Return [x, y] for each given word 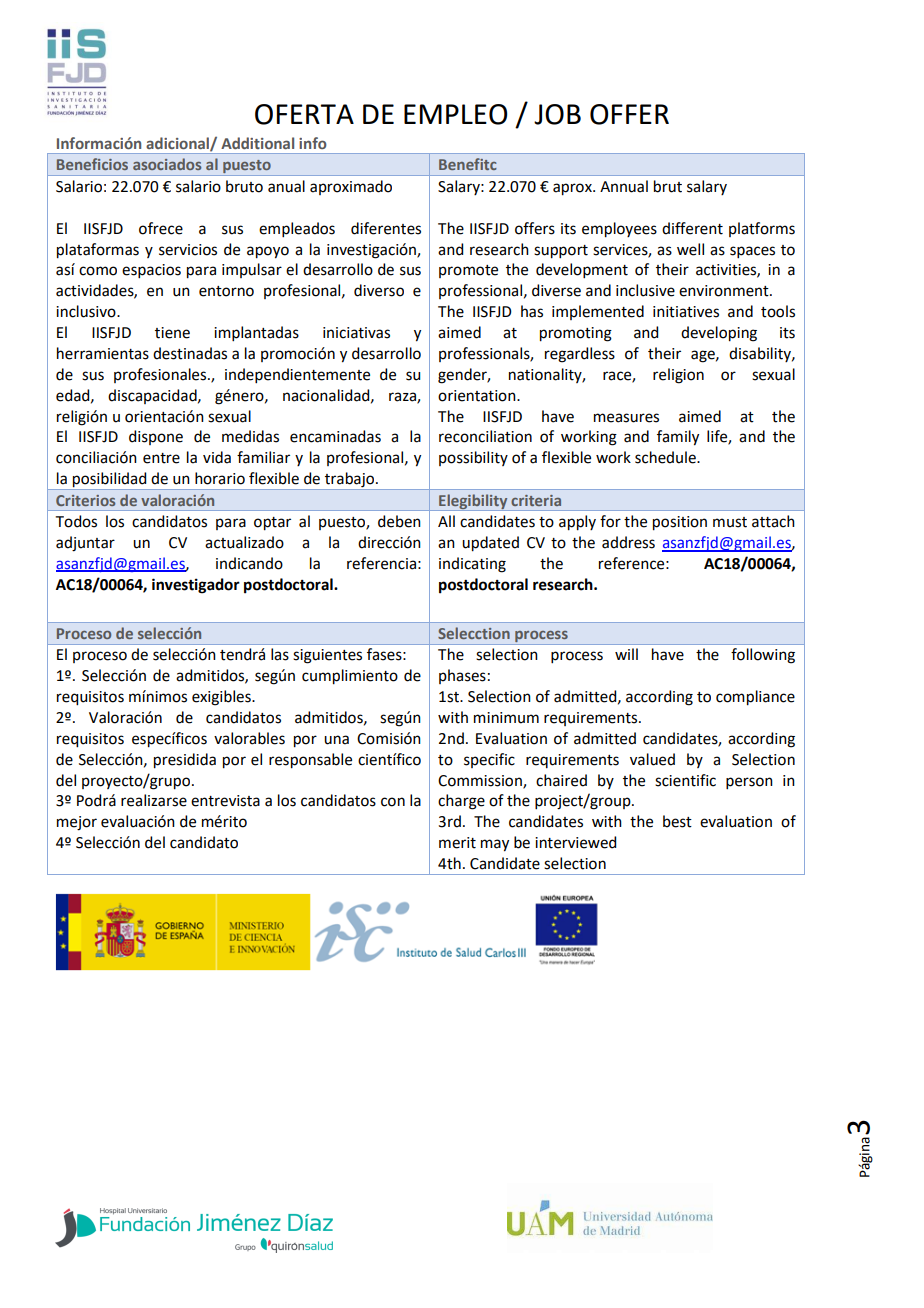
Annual [624, 186]
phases [462, 676]
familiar [263, 457]
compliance [755, 698]
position [680, 523]
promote [468, 271]
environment [725, 291]
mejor [77, 823]
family [678, 438]
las [280, 654]
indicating [472, 565]
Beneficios [92, 164]
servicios [188, 250]
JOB [557, 114]
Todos [76, 521]
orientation [478, 396]
